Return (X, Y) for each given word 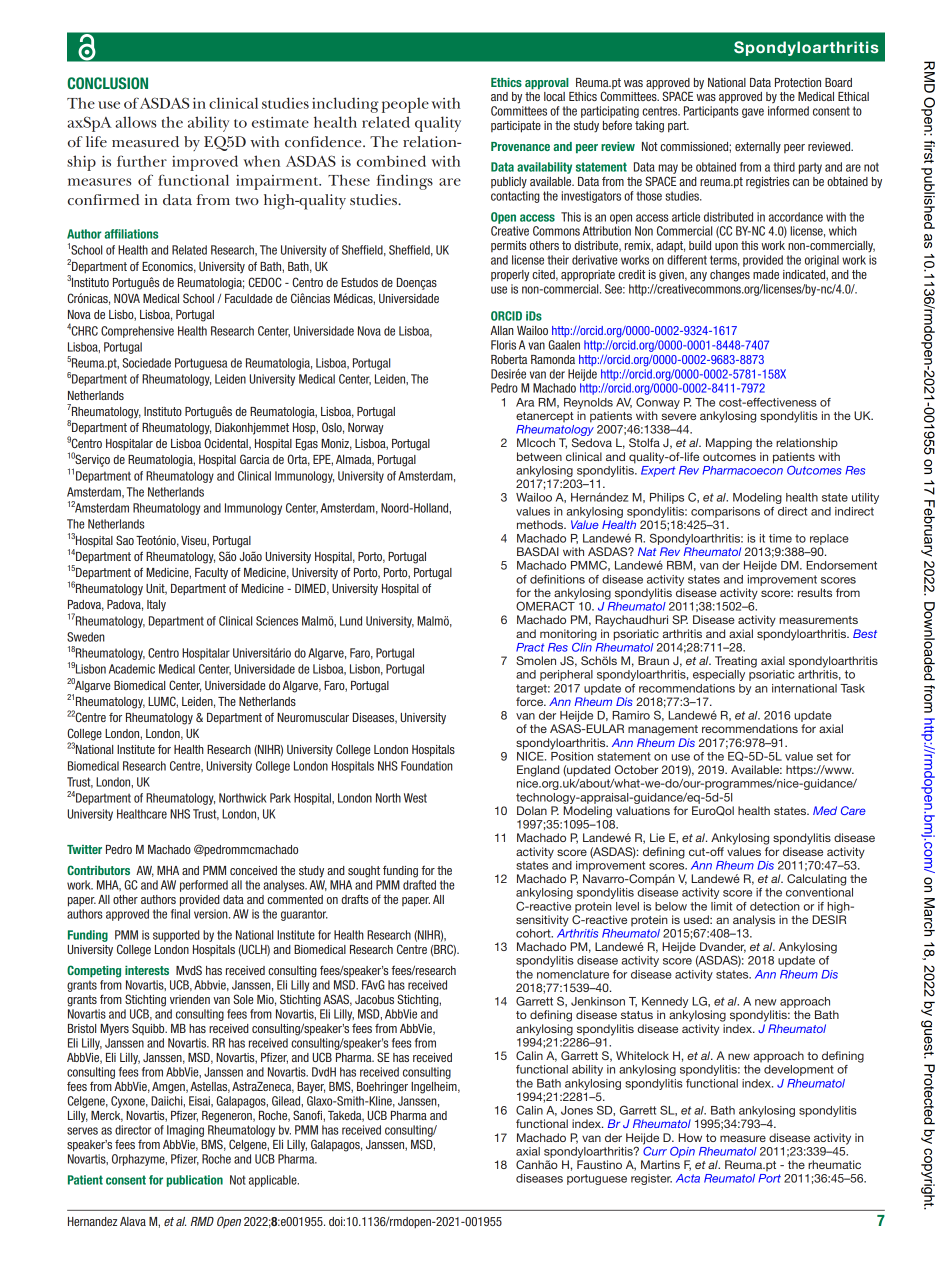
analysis (754, 921)
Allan (502, 330)
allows (136, 122)
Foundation (427, 766)
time (780, 538)
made (766, 274)
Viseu (194, 541)
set (825, 756)
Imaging (185, 1131)
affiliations (131, 234)
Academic (132, 669)
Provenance (520, 146)
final (180, 914)
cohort (534, 933)
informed (788, 111)
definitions (557, 579)
